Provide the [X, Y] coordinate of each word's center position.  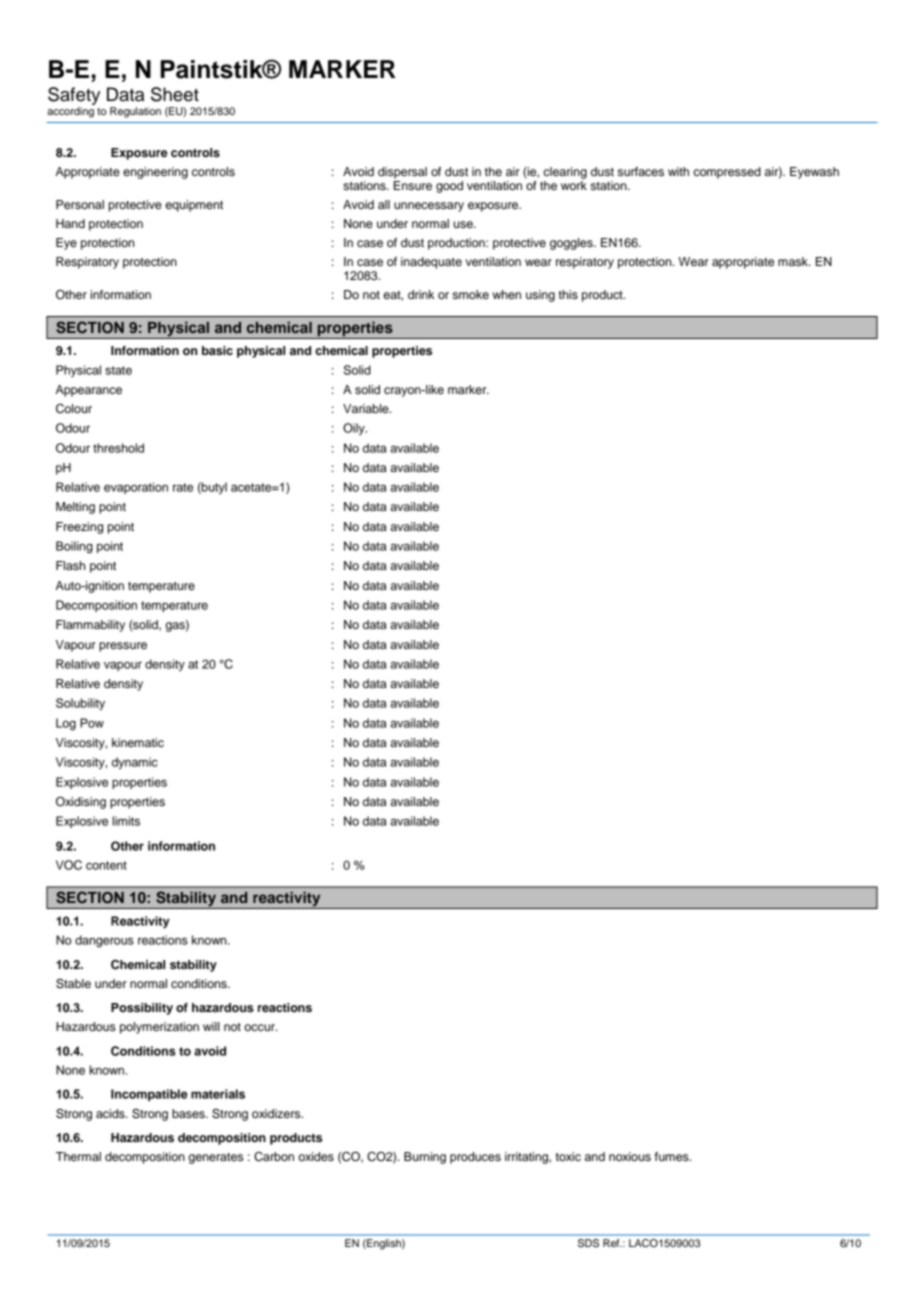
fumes [673, 1156]
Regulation [135, 112]
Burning [425, 1158]
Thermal [78, 1156]
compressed [727, 173]
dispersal [402, 173]
